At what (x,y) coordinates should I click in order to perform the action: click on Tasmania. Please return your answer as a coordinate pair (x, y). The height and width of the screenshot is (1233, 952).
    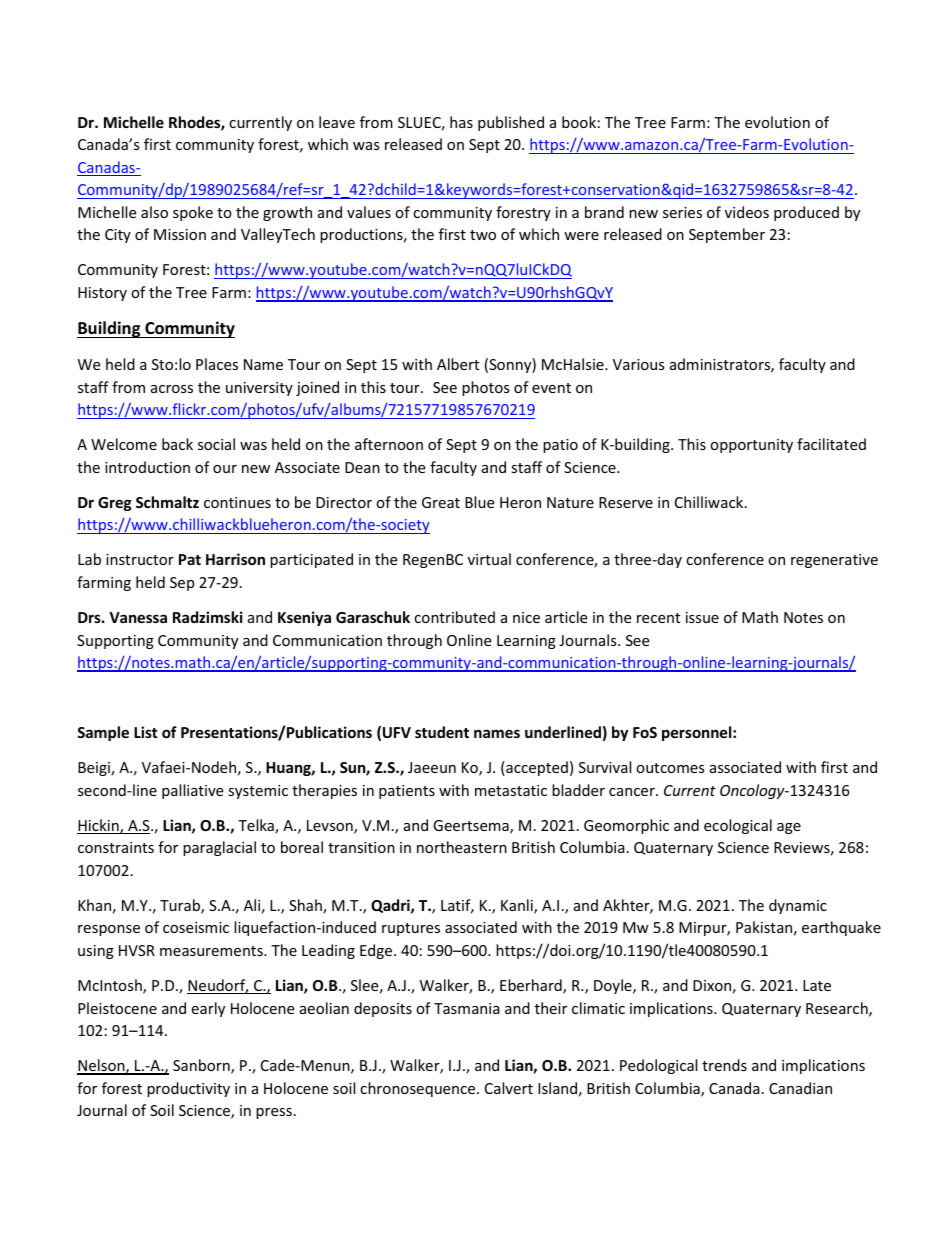
    Looking at the image, I should click on (467, 1008).
